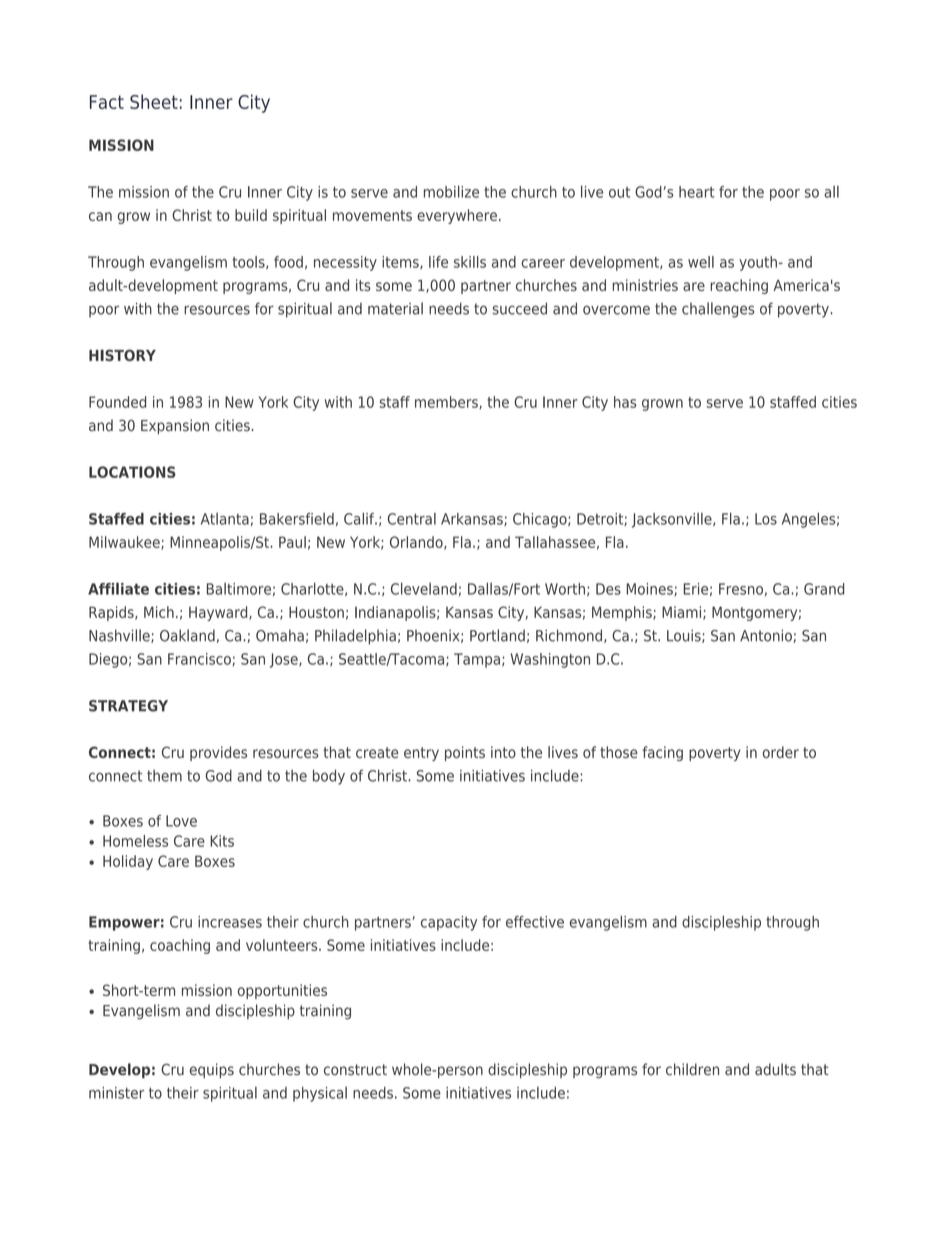 The image size is (952, 1233). Describe the element at coordinates (447, 402) in the screenshot. I see `members` at that location.
